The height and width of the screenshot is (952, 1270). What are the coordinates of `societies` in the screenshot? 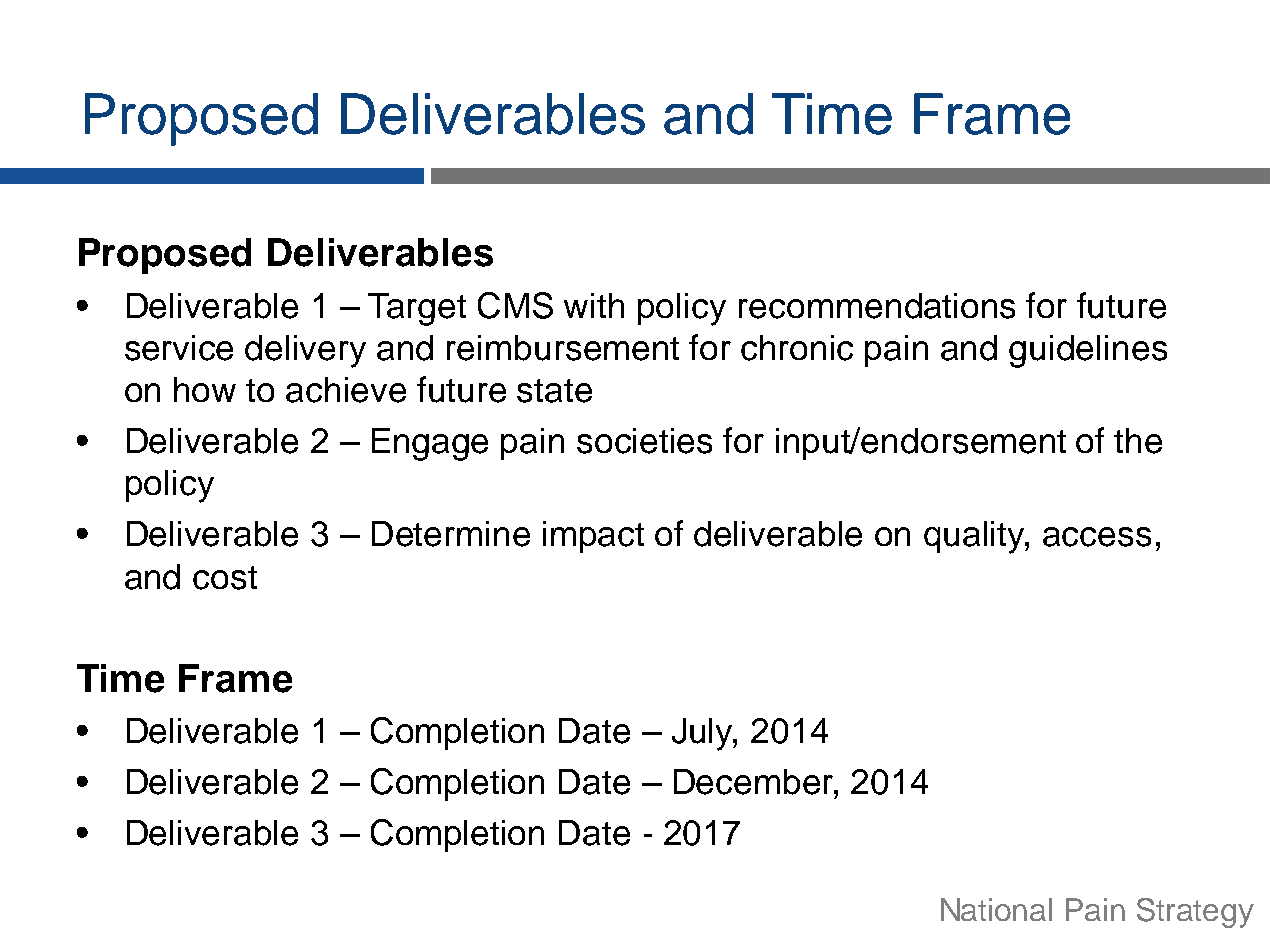 It's located at (644, 441).
